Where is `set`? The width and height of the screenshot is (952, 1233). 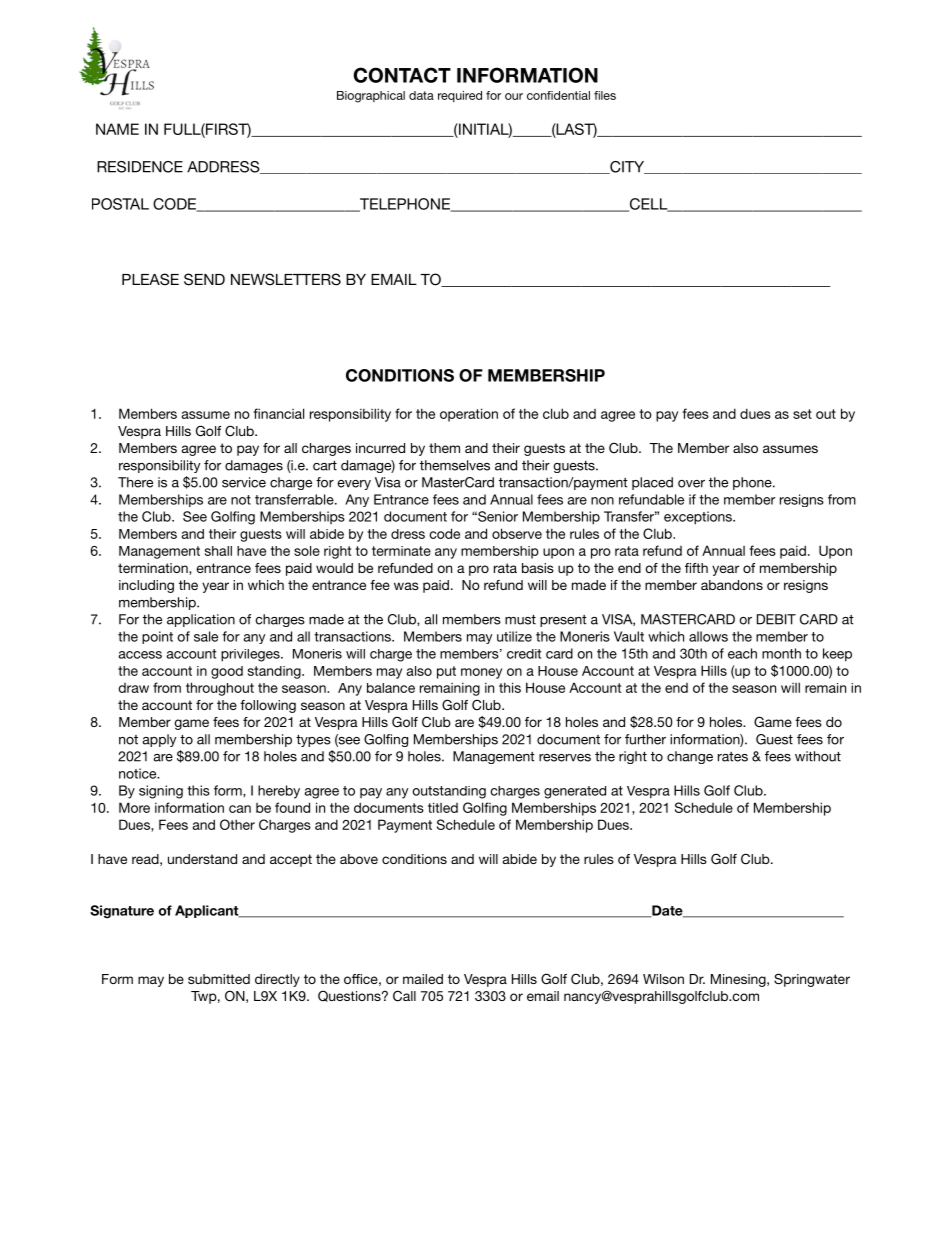 set is located at coordinates (802, 414).
